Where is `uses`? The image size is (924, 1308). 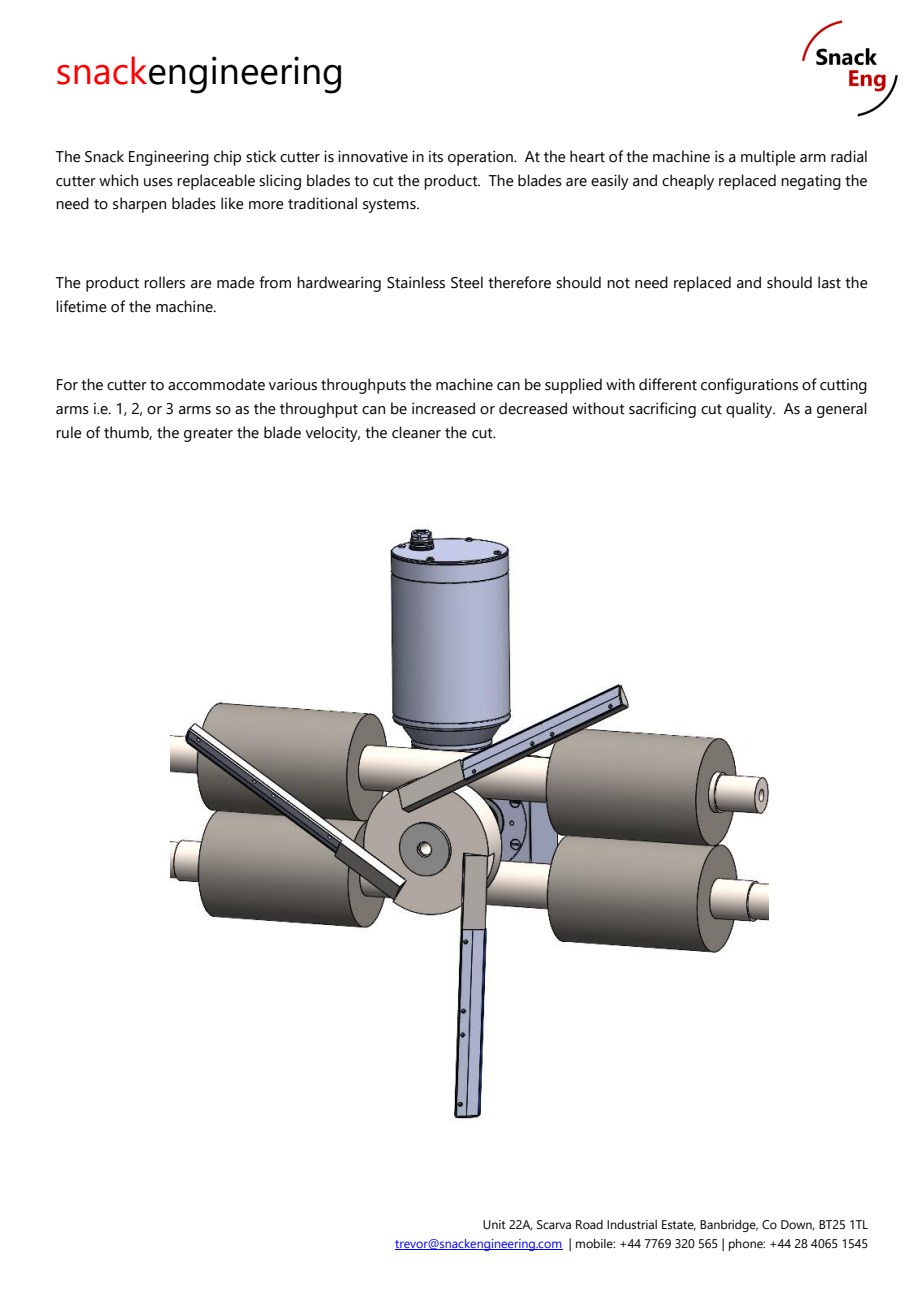
uses is located at coordinates (158, 182).
